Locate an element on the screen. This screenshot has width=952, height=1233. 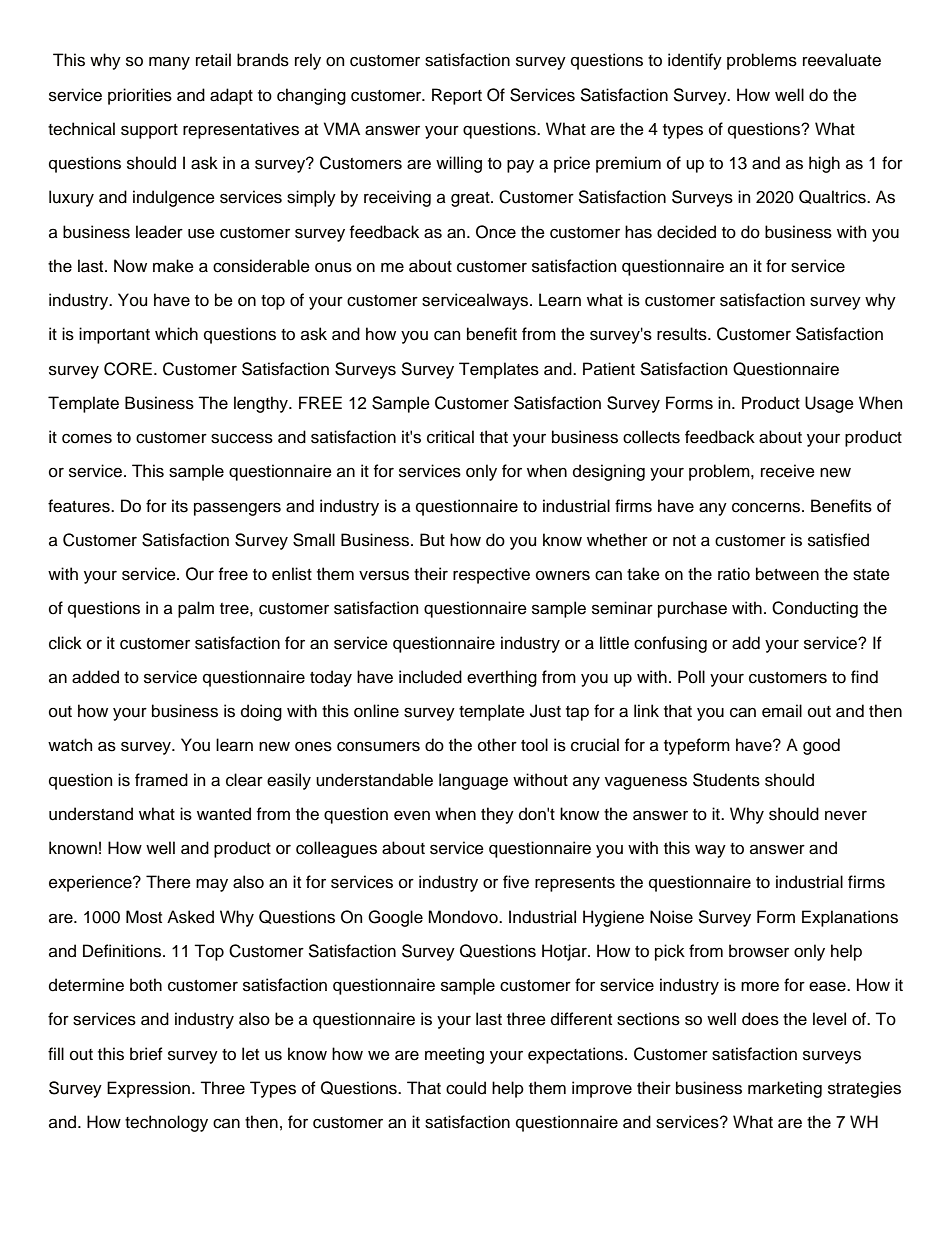
respective is located at coordinates (491, 575).
